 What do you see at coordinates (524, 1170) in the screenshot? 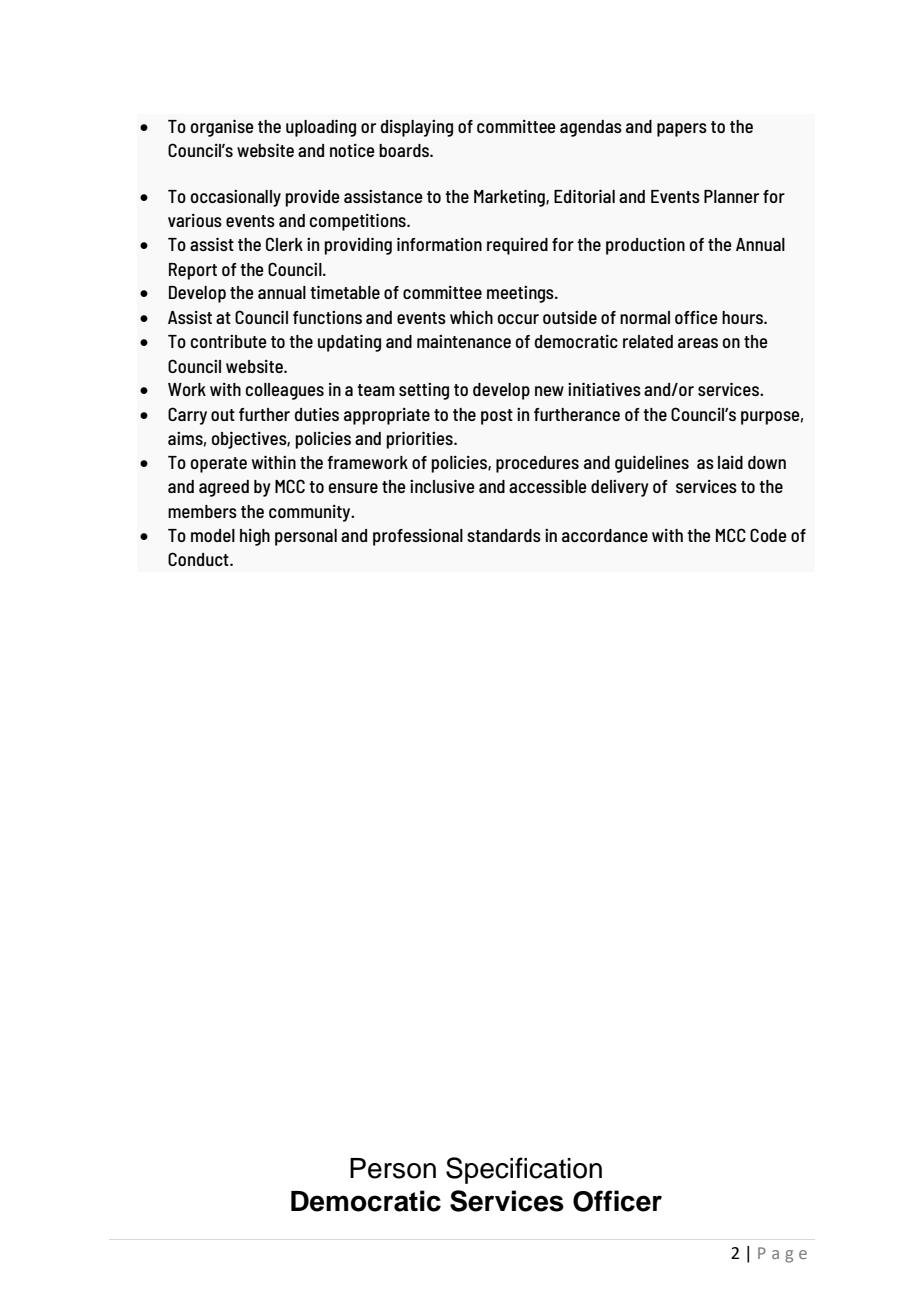
I see `Specification` at bounding box center [524, 1170].
